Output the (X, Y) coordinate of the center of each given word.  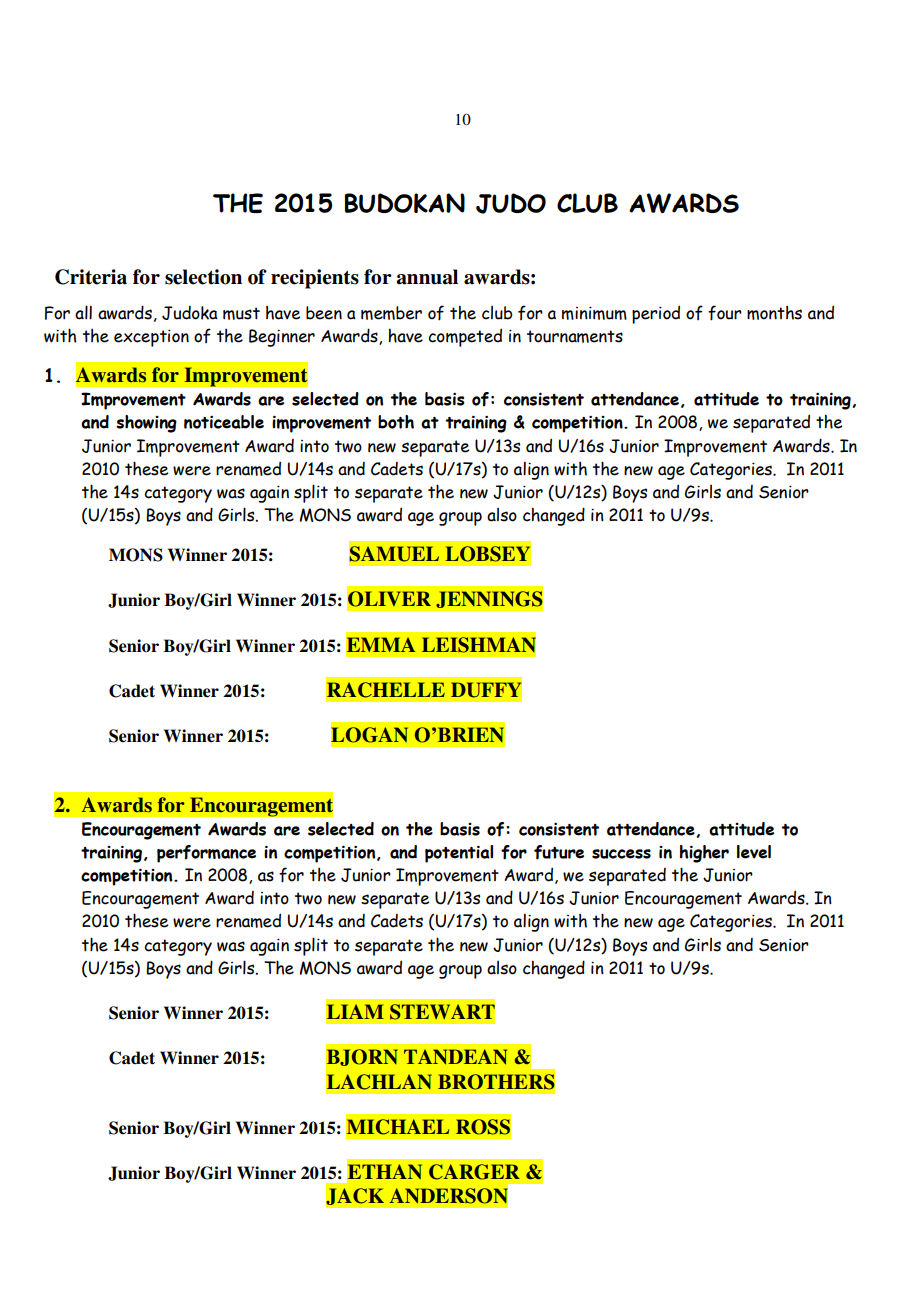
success (621, 854)
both (396, 422)
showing (146, 424)
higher (704, 854)
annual (427, 277)
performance (206, 854)
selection (203, 277)
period (656, 314)
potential (459, 854)
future (559, 852)
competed (465, 337)
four (725, 313)
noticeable (224, 422)
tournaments (575, 336)
